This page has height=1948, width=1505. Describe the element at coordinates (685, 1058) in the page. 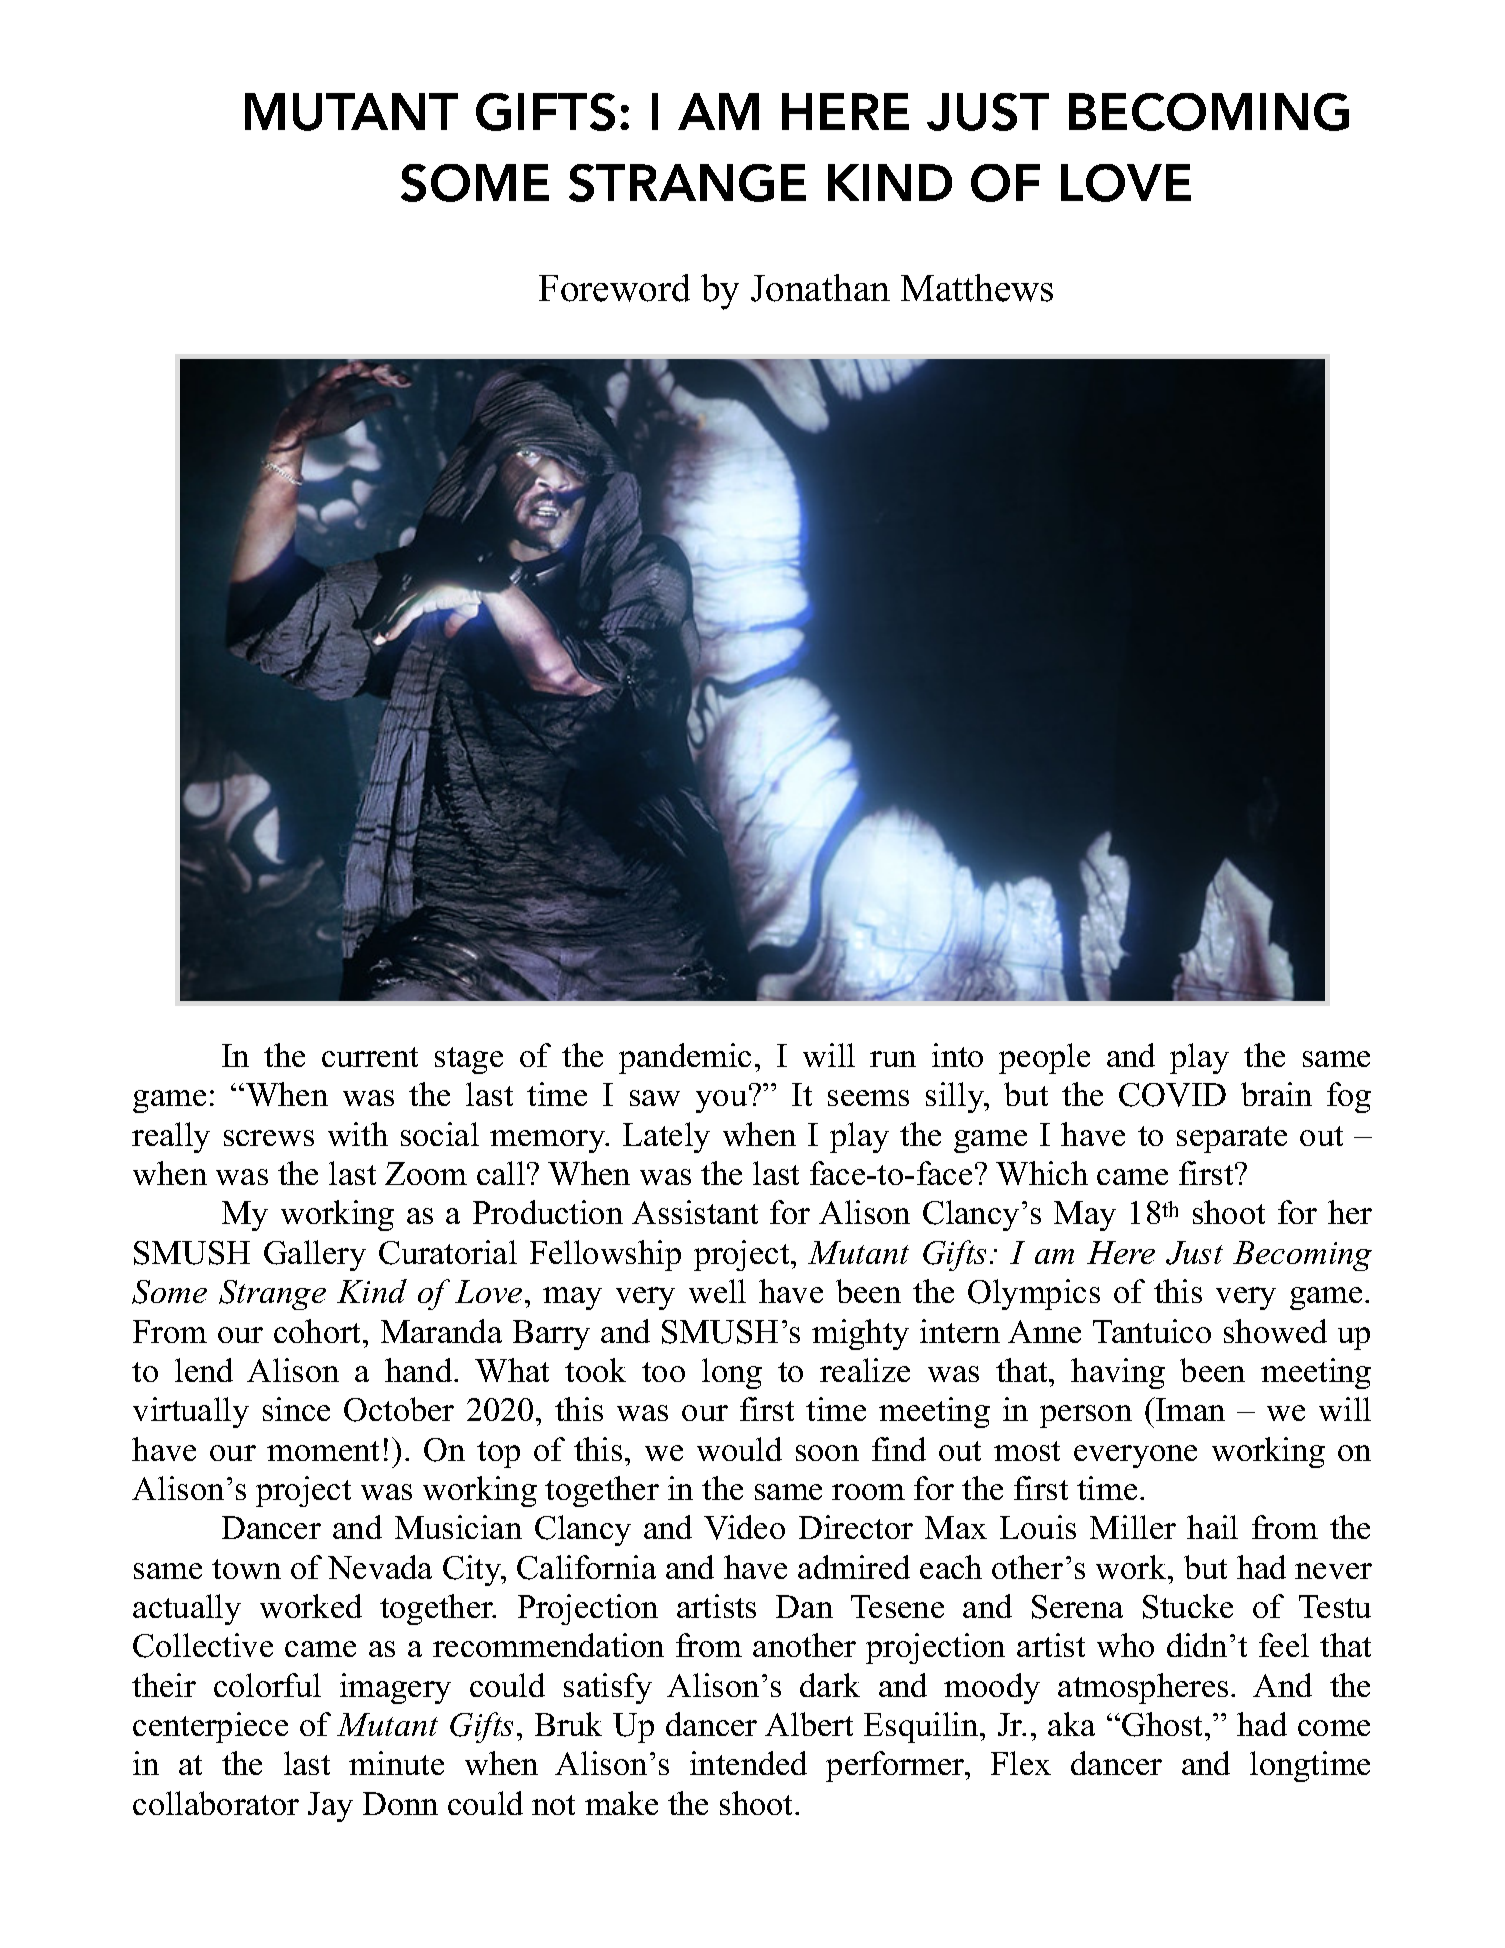

I see `pandemic` at that location.
